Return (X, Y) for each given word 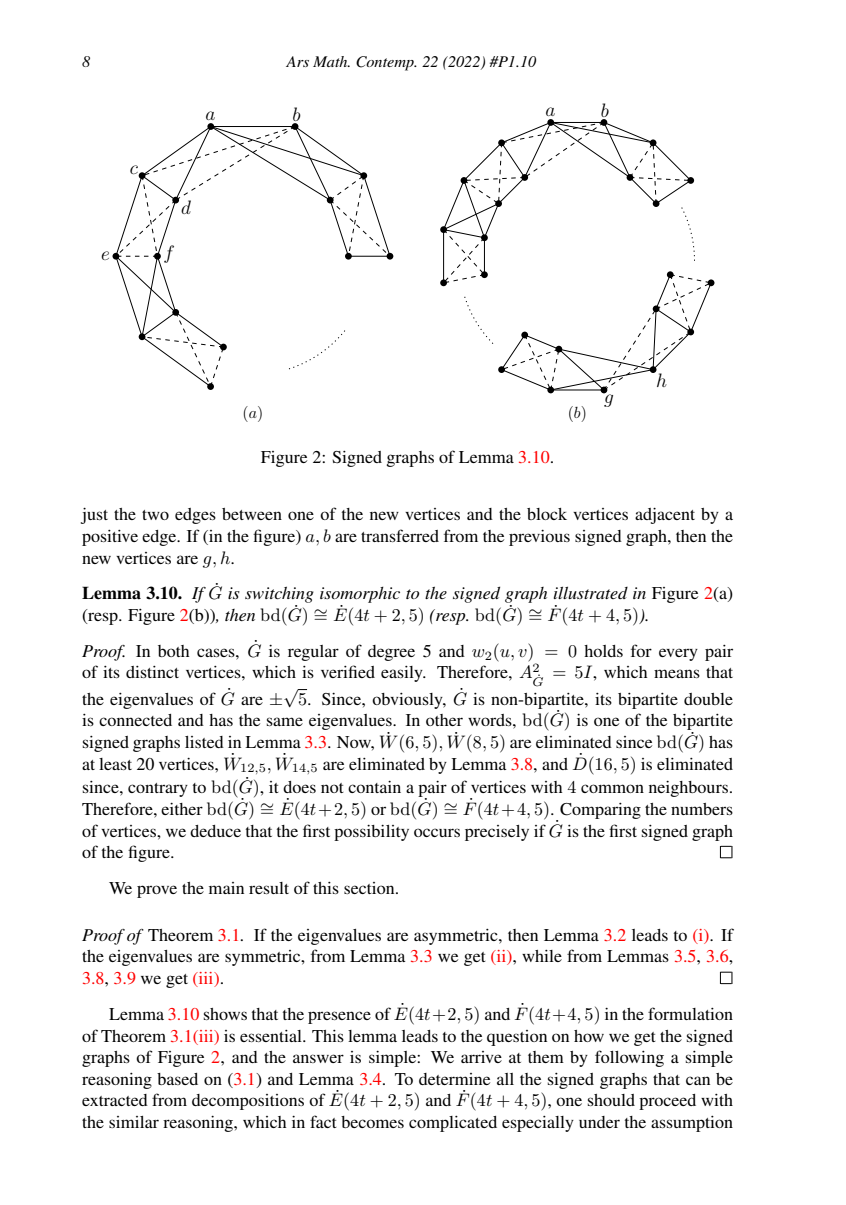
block (547, 514)
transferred (400, 535)
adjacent (665, 516)
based (177, 1079)
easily (403, 674)
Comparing (600, 811)
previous (539, 538)
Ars (297, 61)
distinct (152, 672)
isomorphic (360, 596)
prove (157, 891)
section (370, 888)
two (155, 515)
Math (331, 61)
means (677, 673)
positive (110, 538)
